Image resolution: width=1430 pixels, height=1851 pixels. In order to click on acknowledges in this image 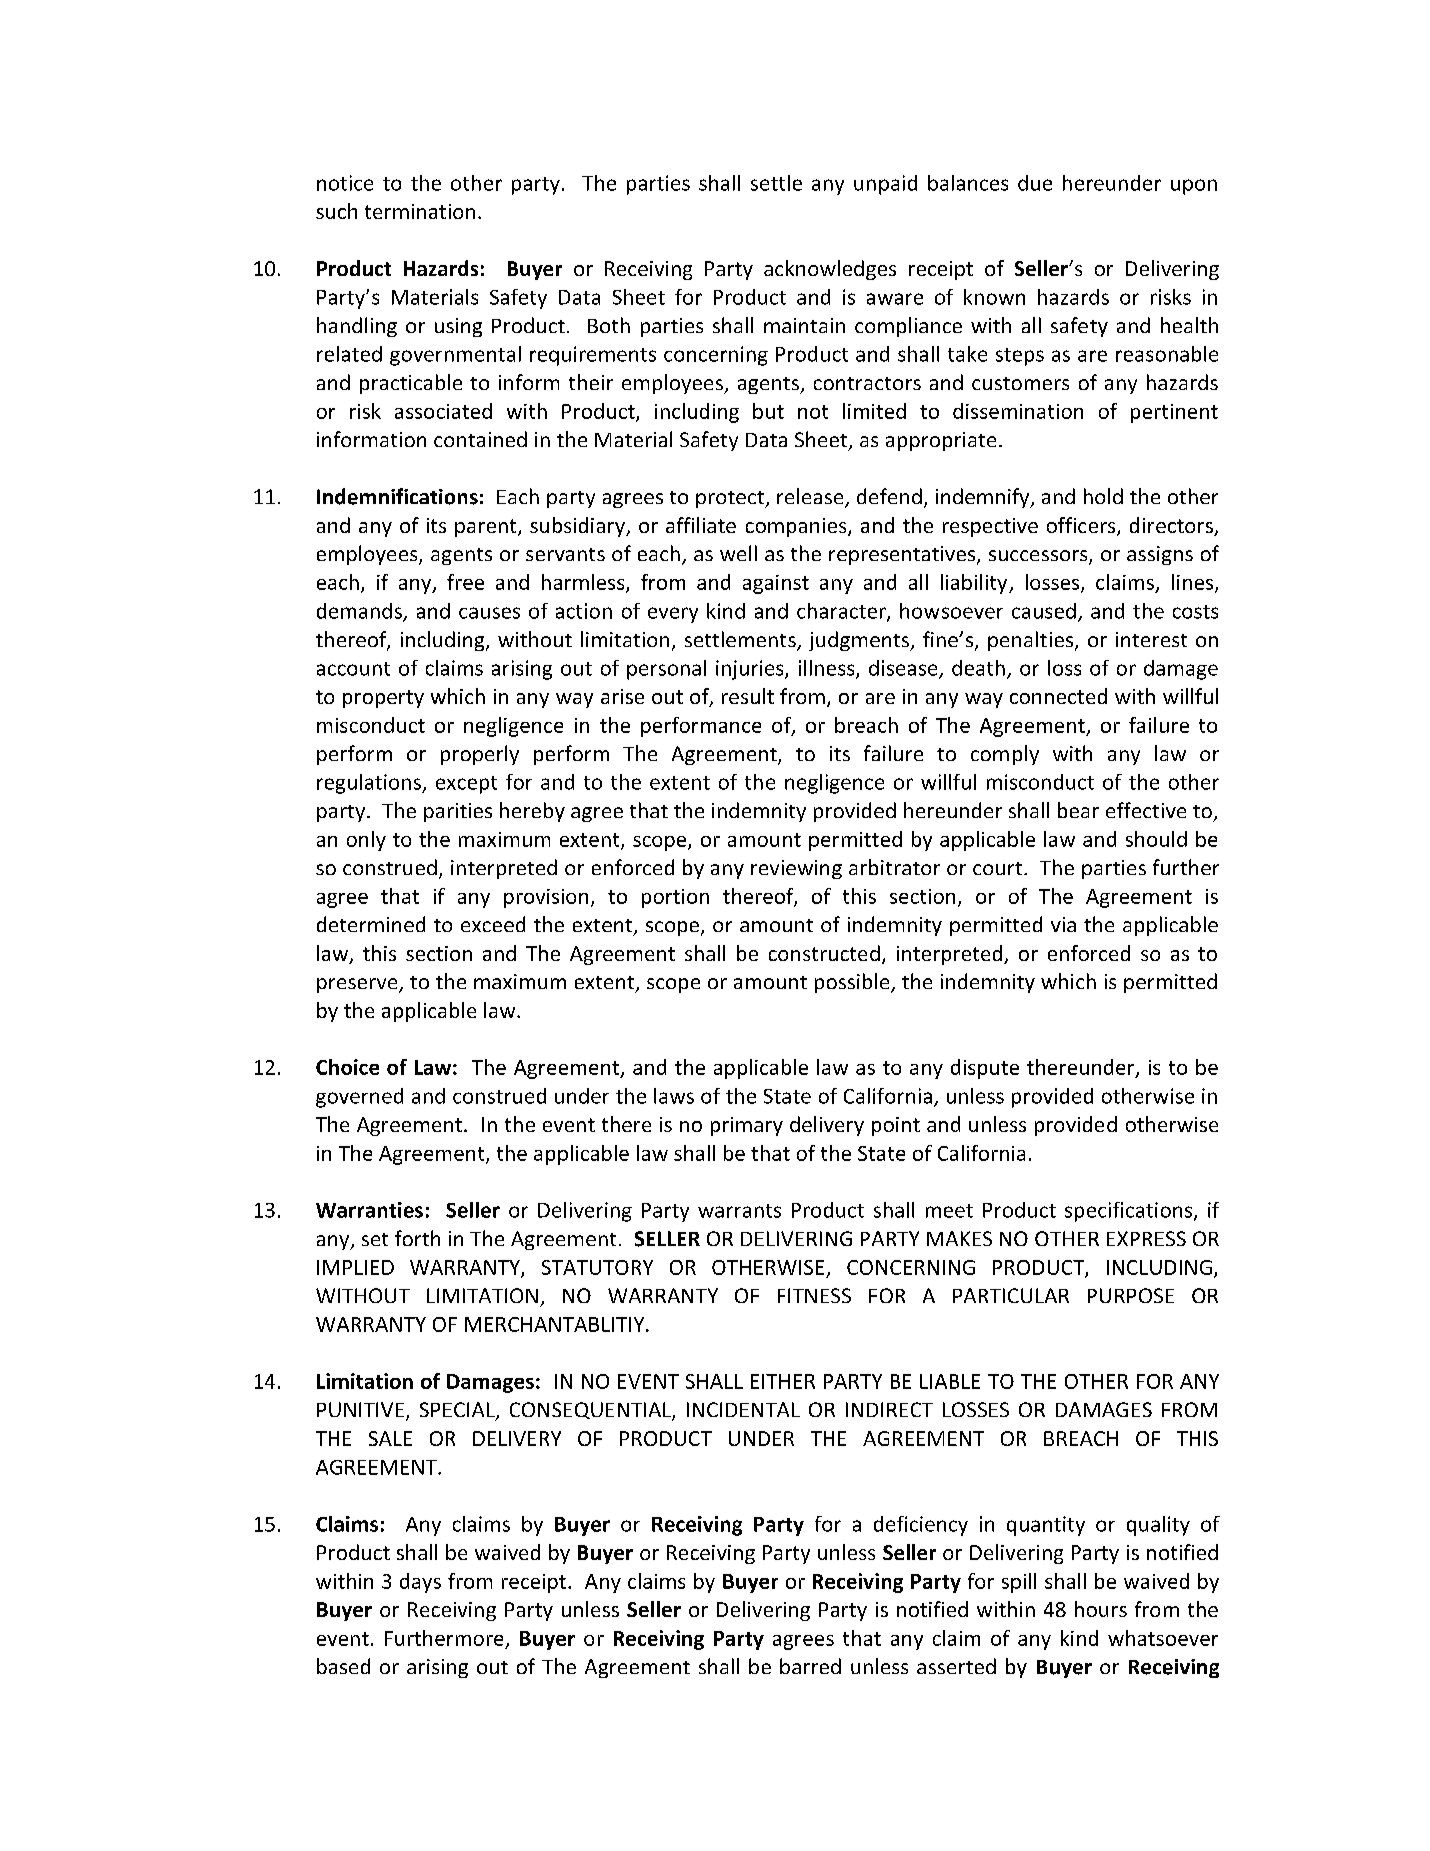, I will do `click(830, 270)`.
